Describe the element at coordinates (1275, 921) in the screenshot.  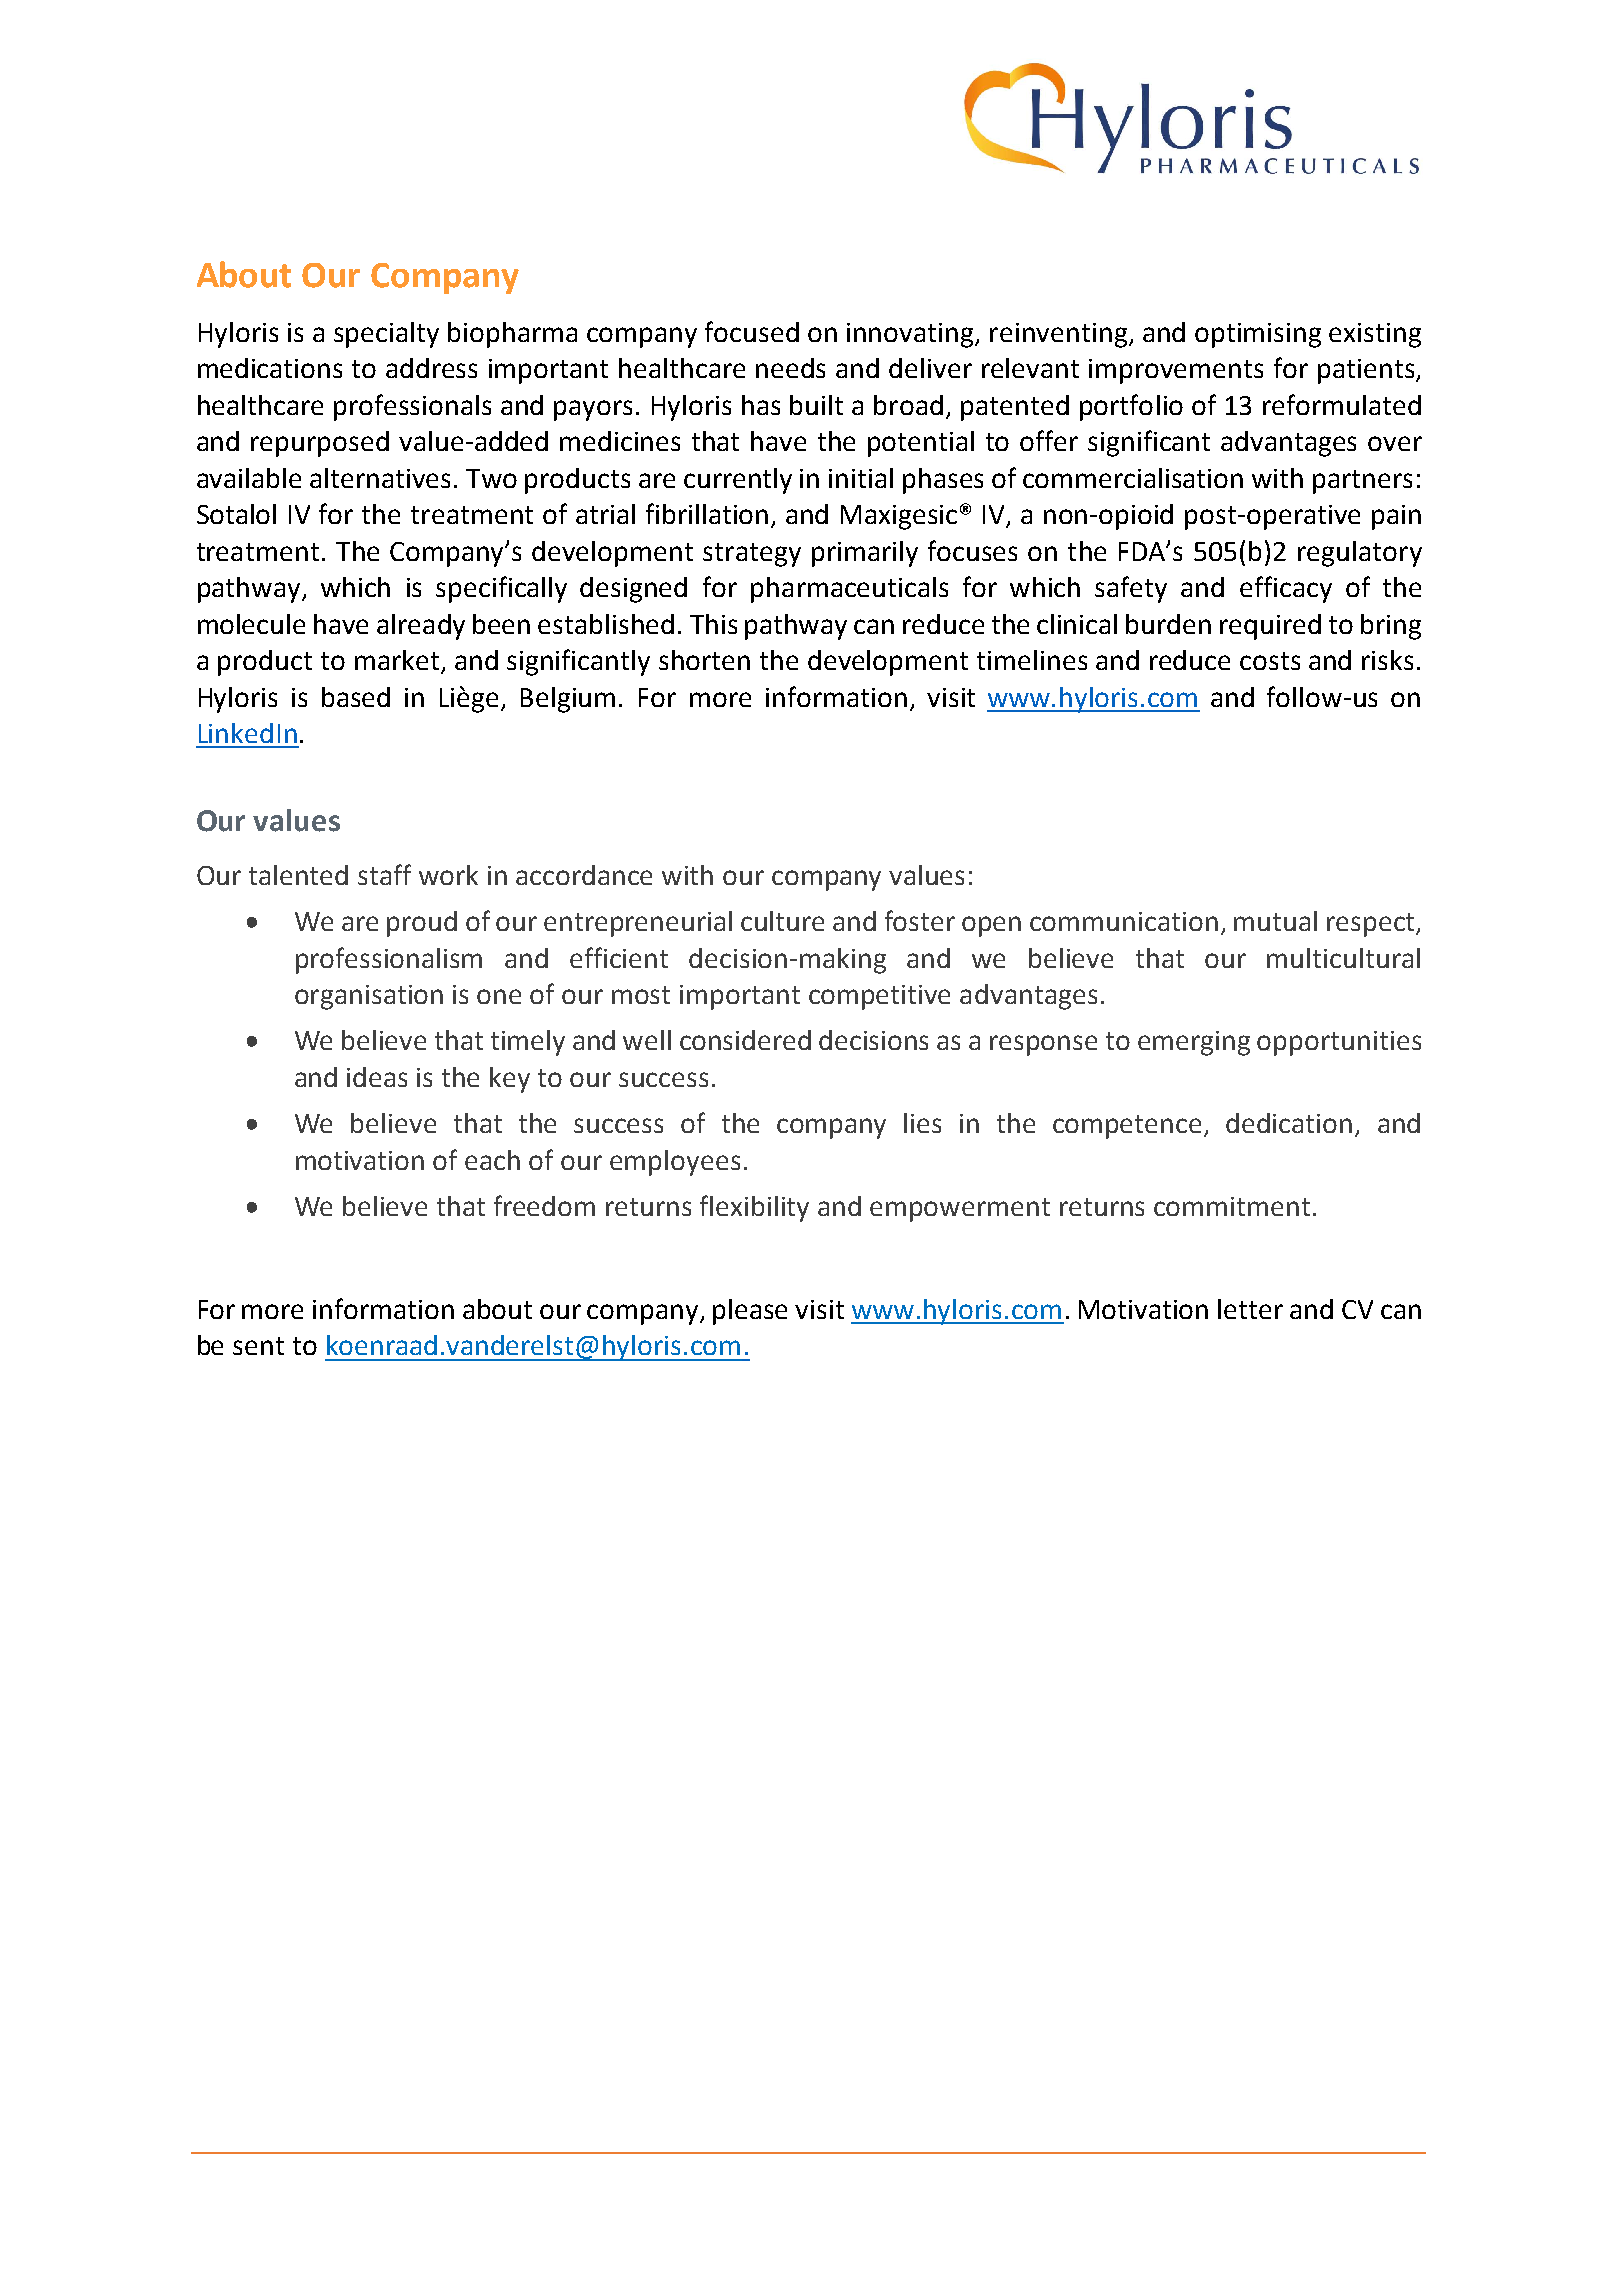
I see `mutual` at that location.
